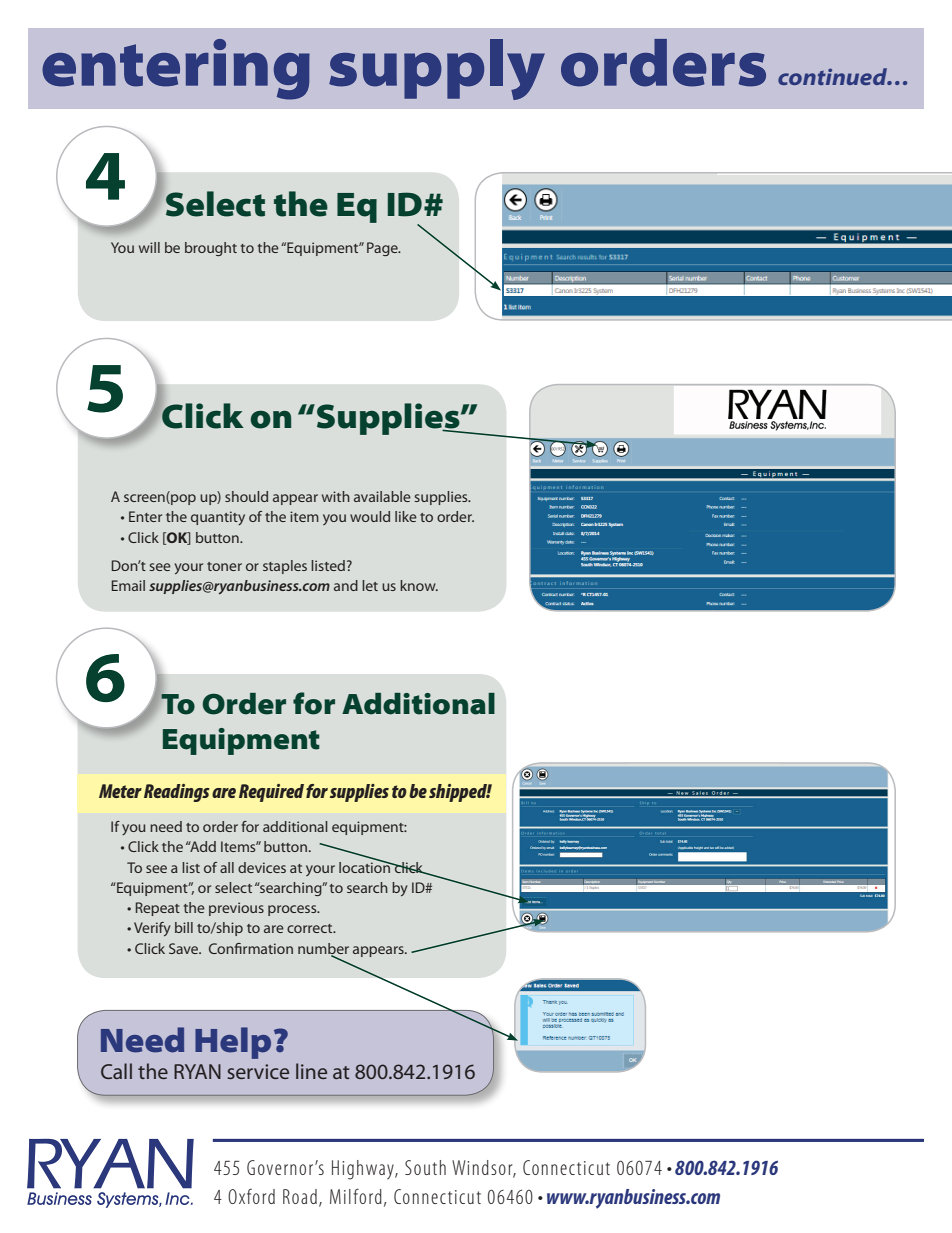 Image resolution: width=952 pixels, height=1233 pixels. I want to click on Road, so click(300, 1196).
